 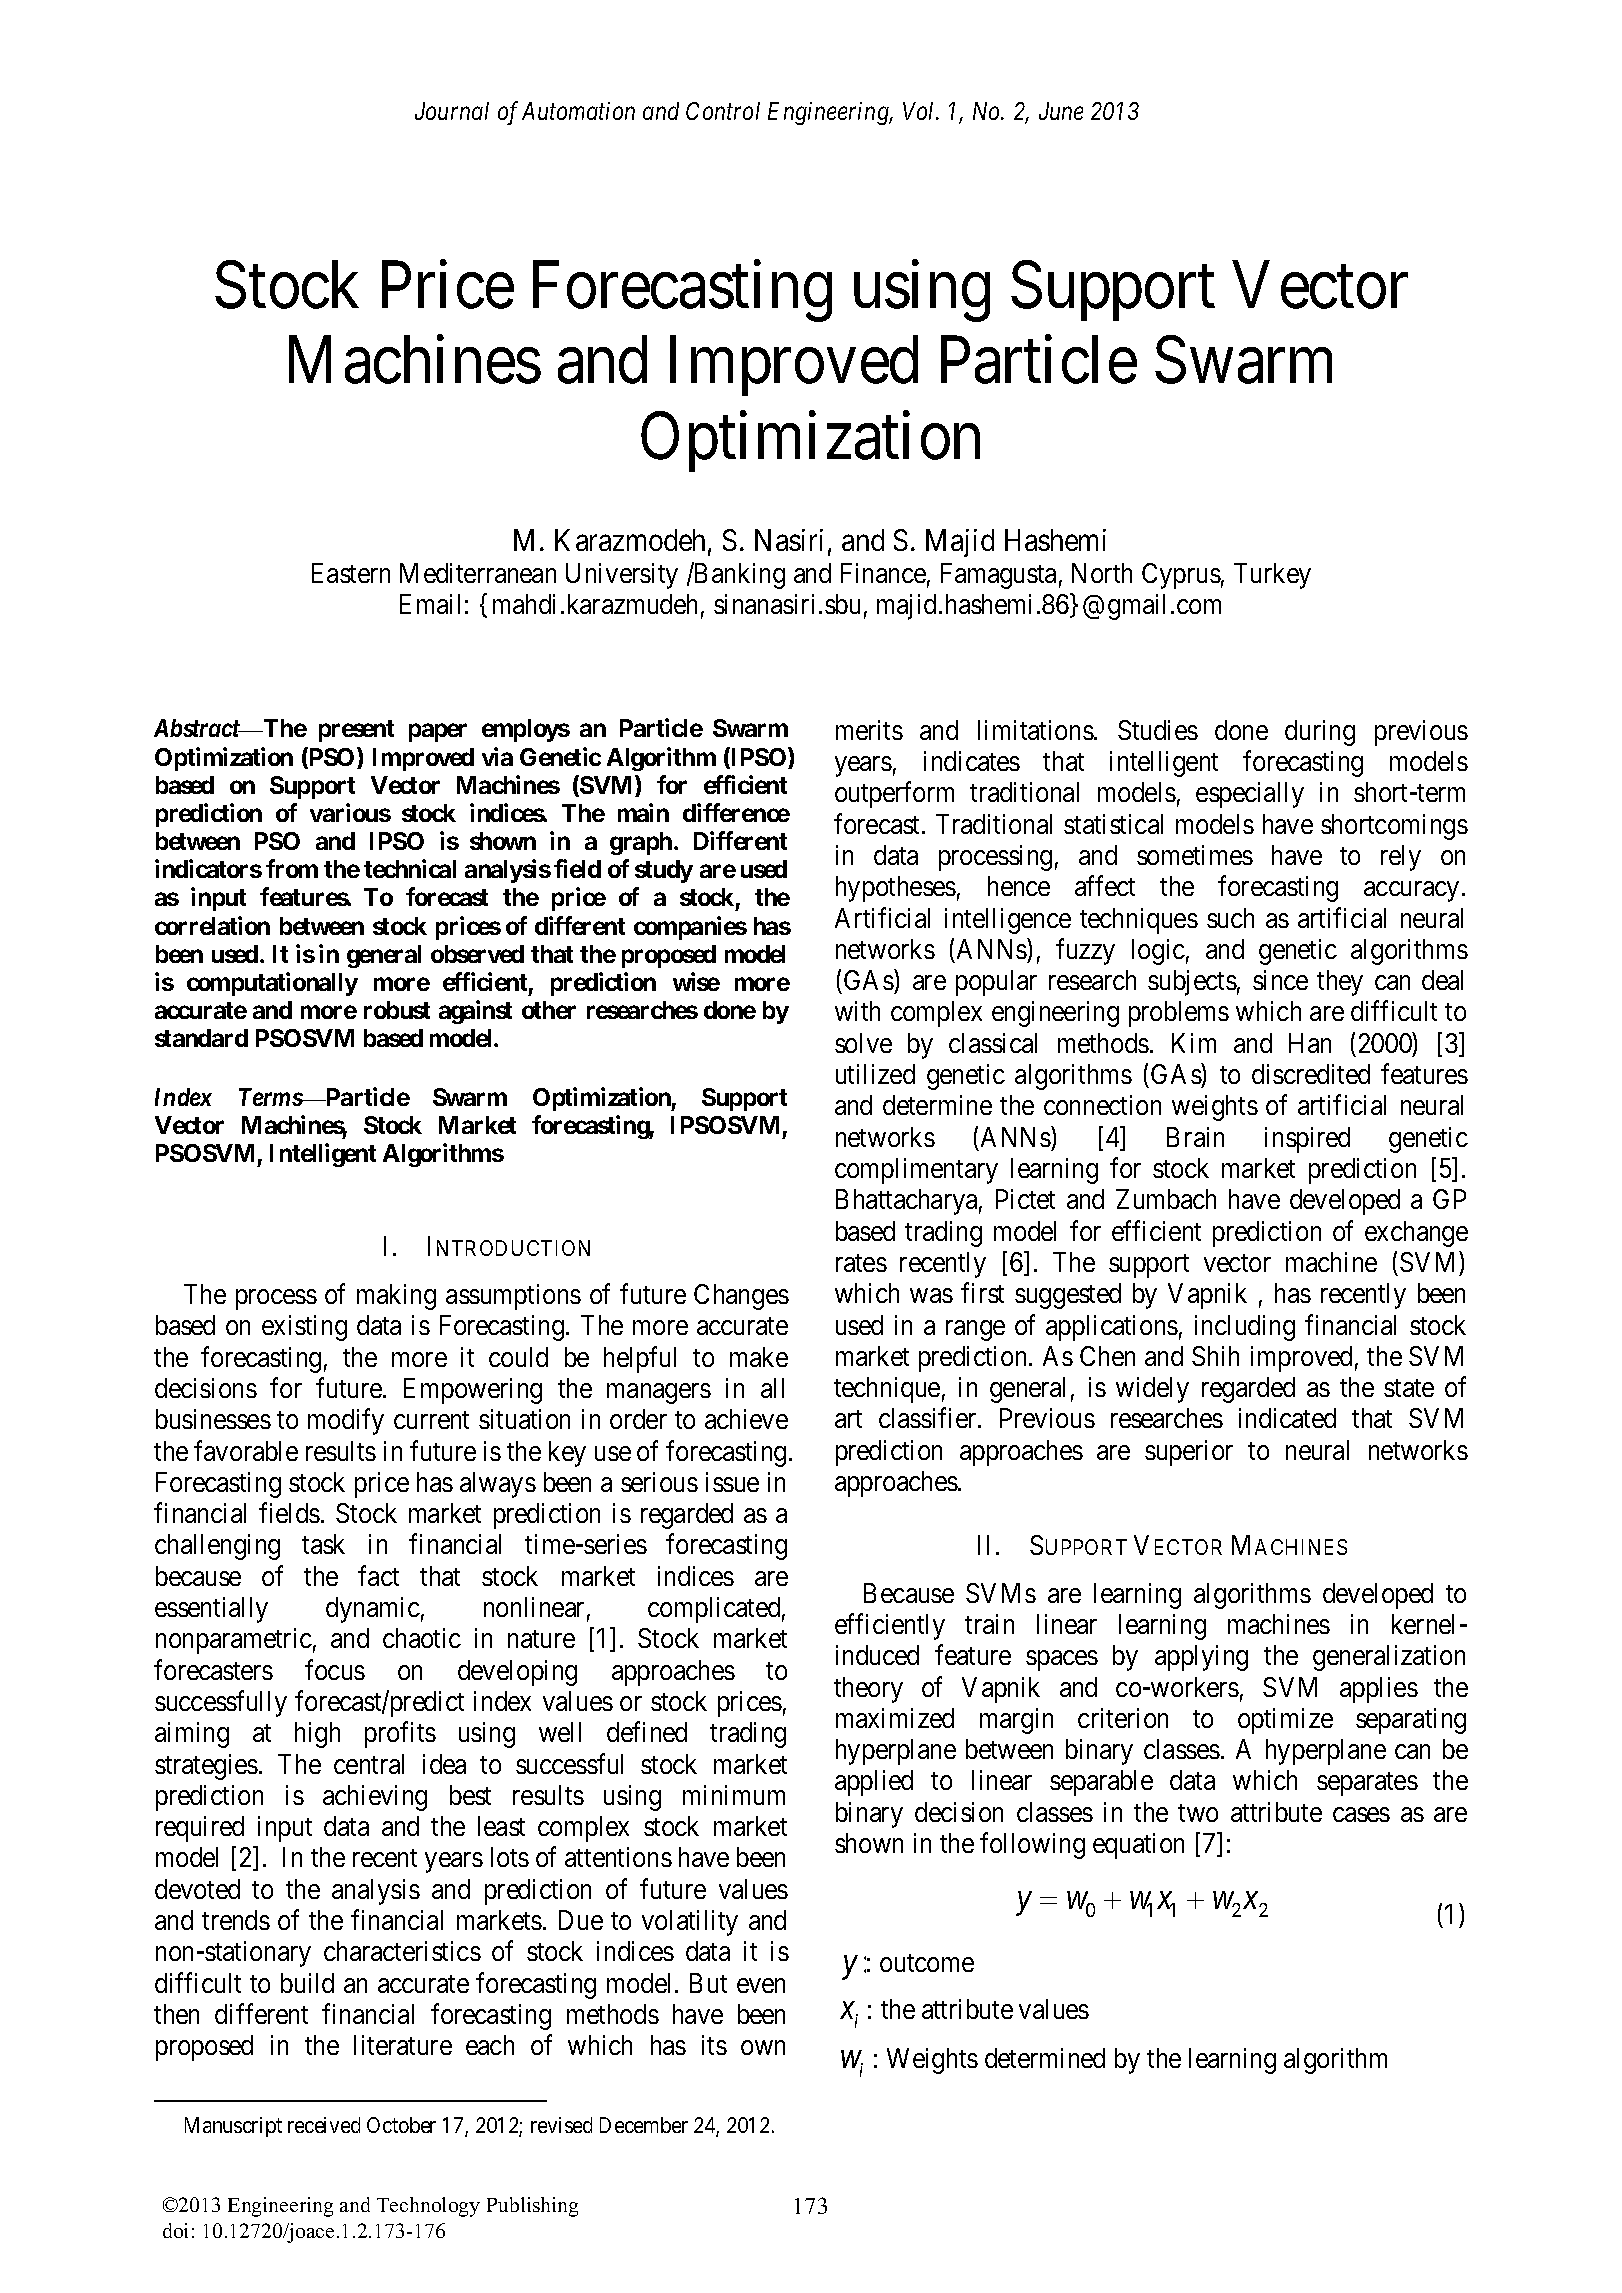 I want to click on difference, so click(x=736, y=812).
